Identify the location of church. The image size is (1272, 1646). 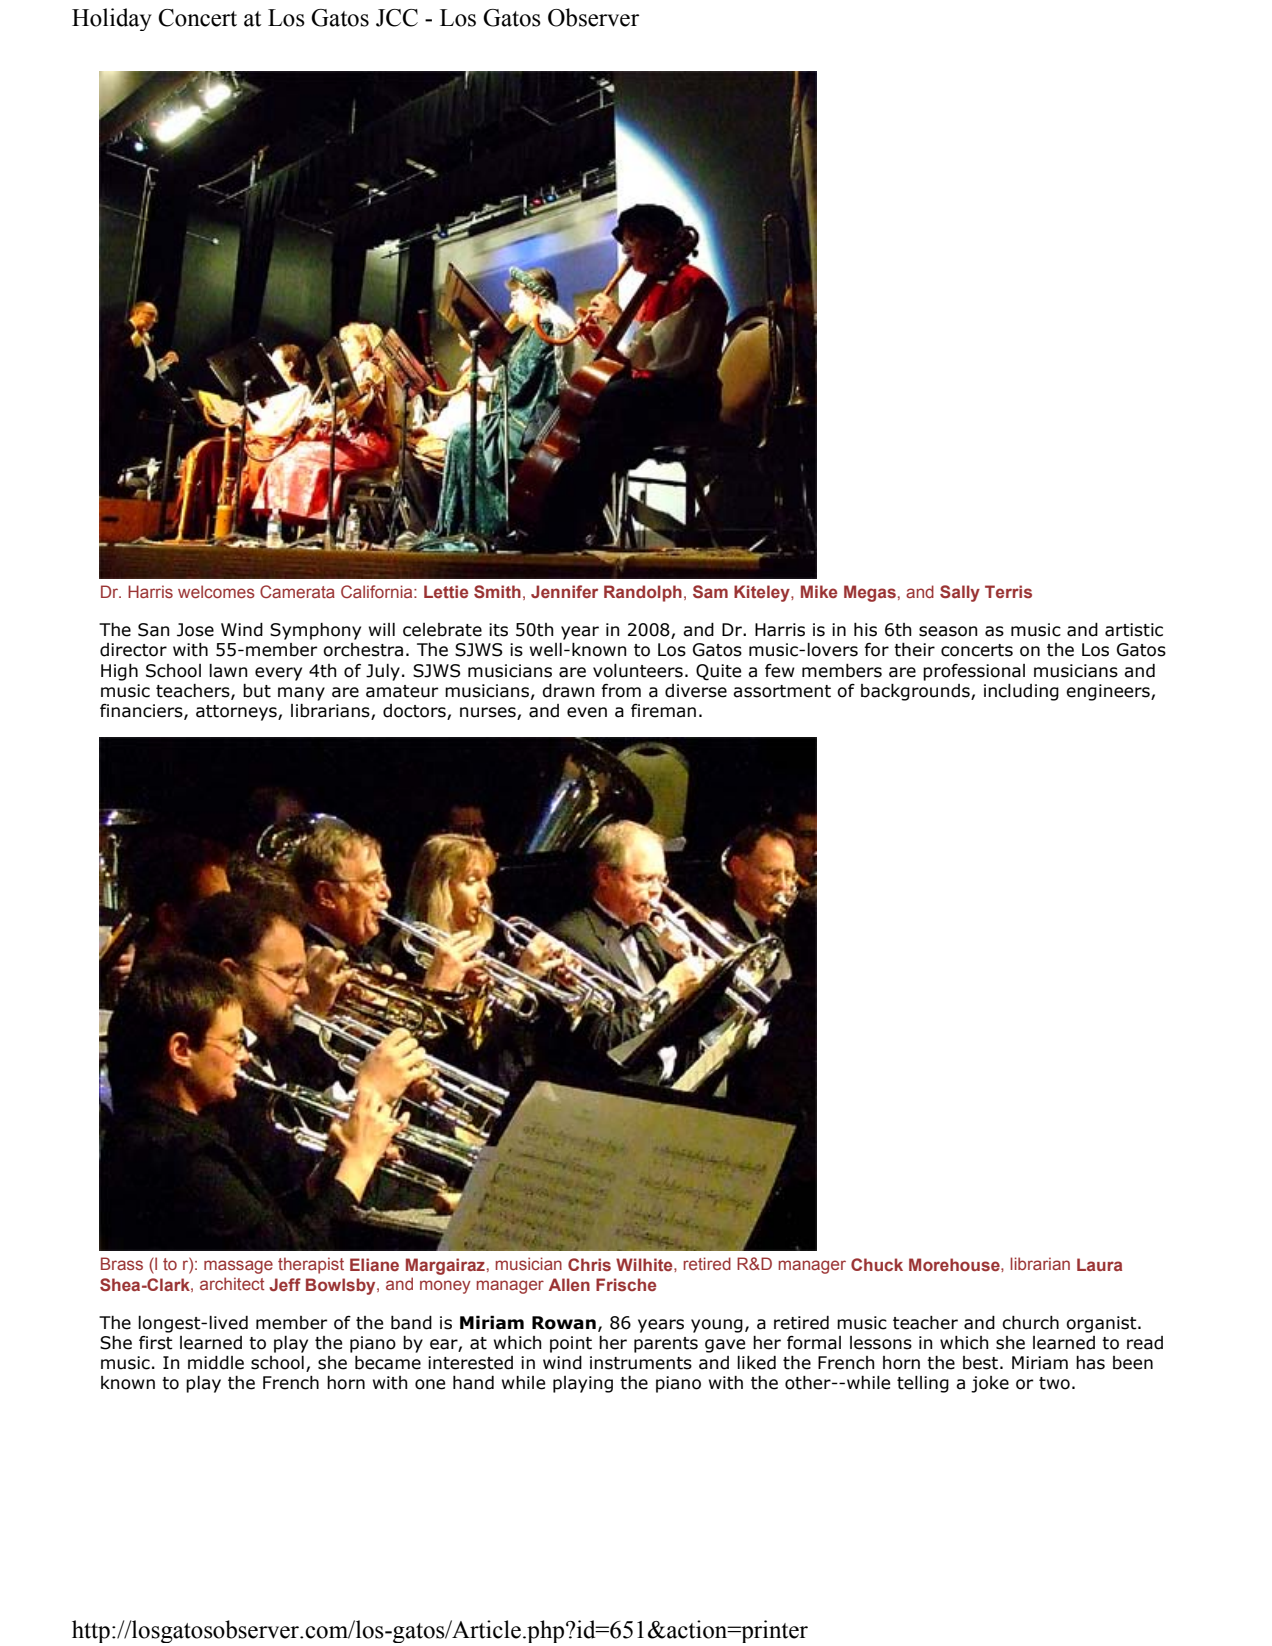
(1030, 1323).
